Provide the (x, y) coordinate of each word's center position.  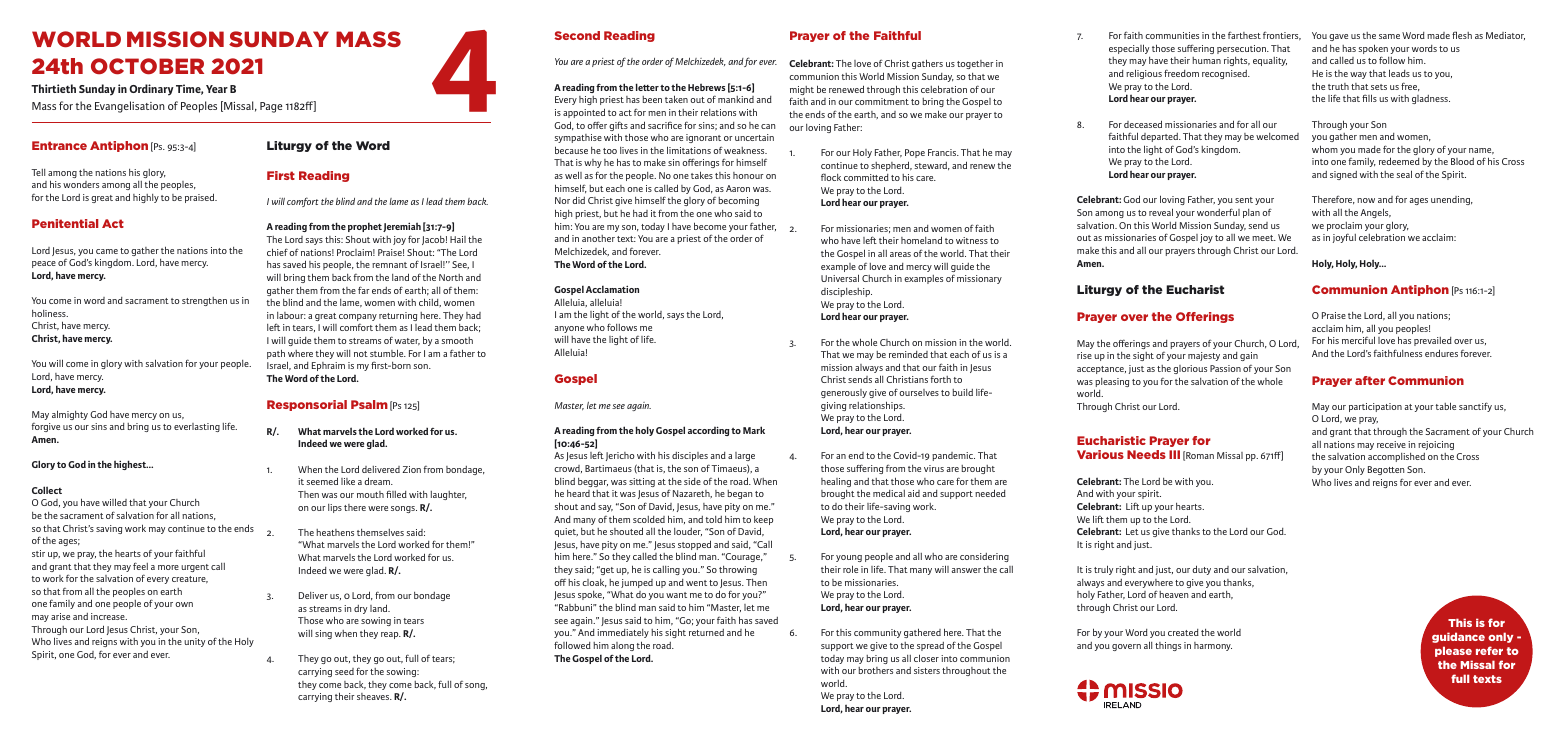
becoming (738, 201)
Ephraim (328, 366)
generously (844, 393)
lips (335, 508)
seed (344, 671)
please (1453, 651)
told (713, 519)
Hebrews (706, 87)
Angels (1375, 213)
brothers (875, 670)
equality (1270, 61)
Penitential (65, 223)
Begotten (1386, 470)
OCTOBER (147, 66)
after (1370, 380)
